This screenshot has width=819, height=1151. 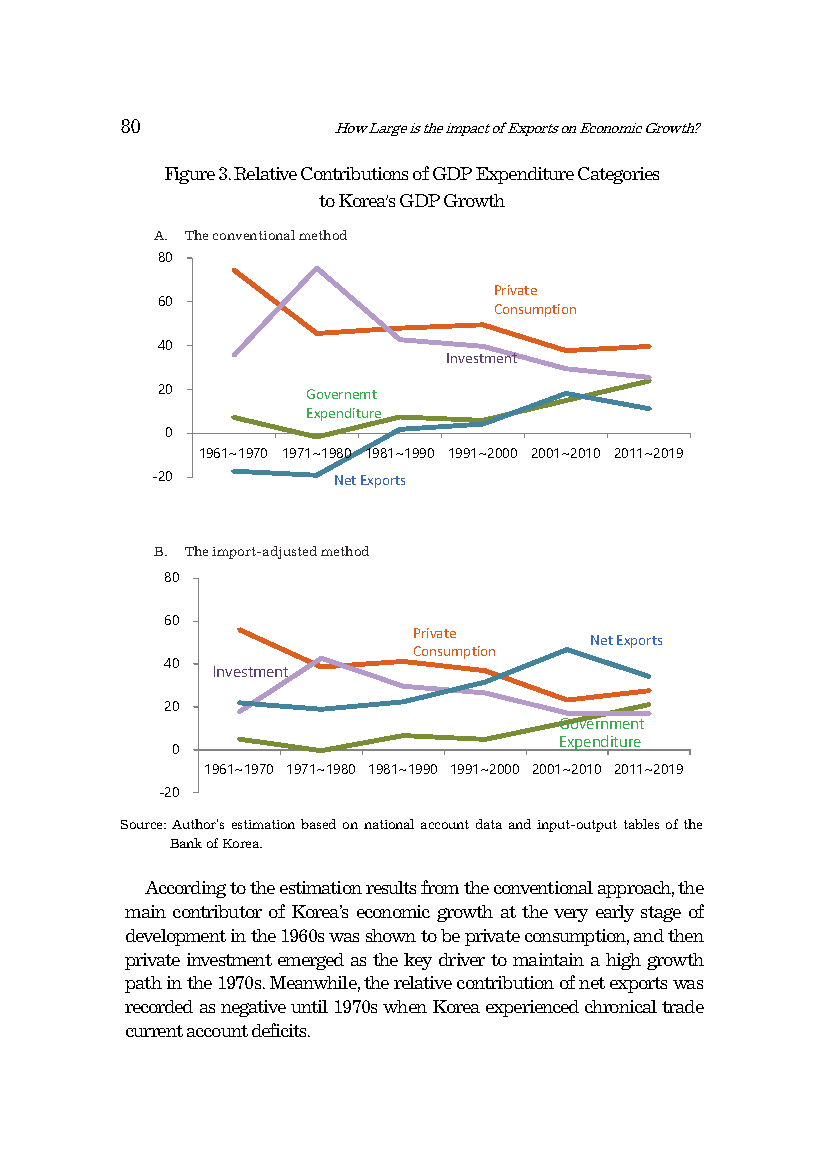 I want to click on Figure, so click(x=190, y=175).
